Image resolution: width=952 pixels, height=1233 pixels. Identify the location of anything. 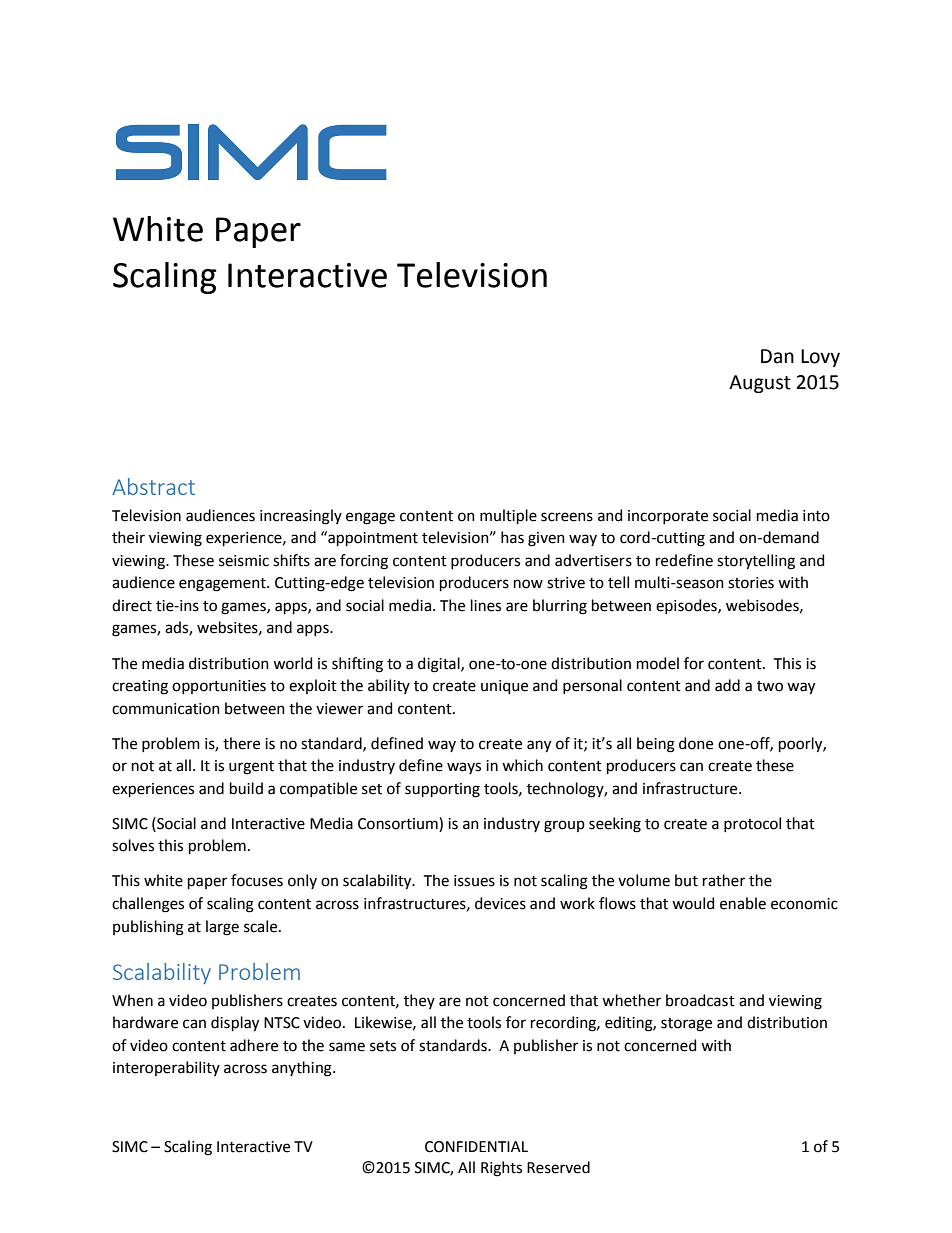
(303, 1069).
